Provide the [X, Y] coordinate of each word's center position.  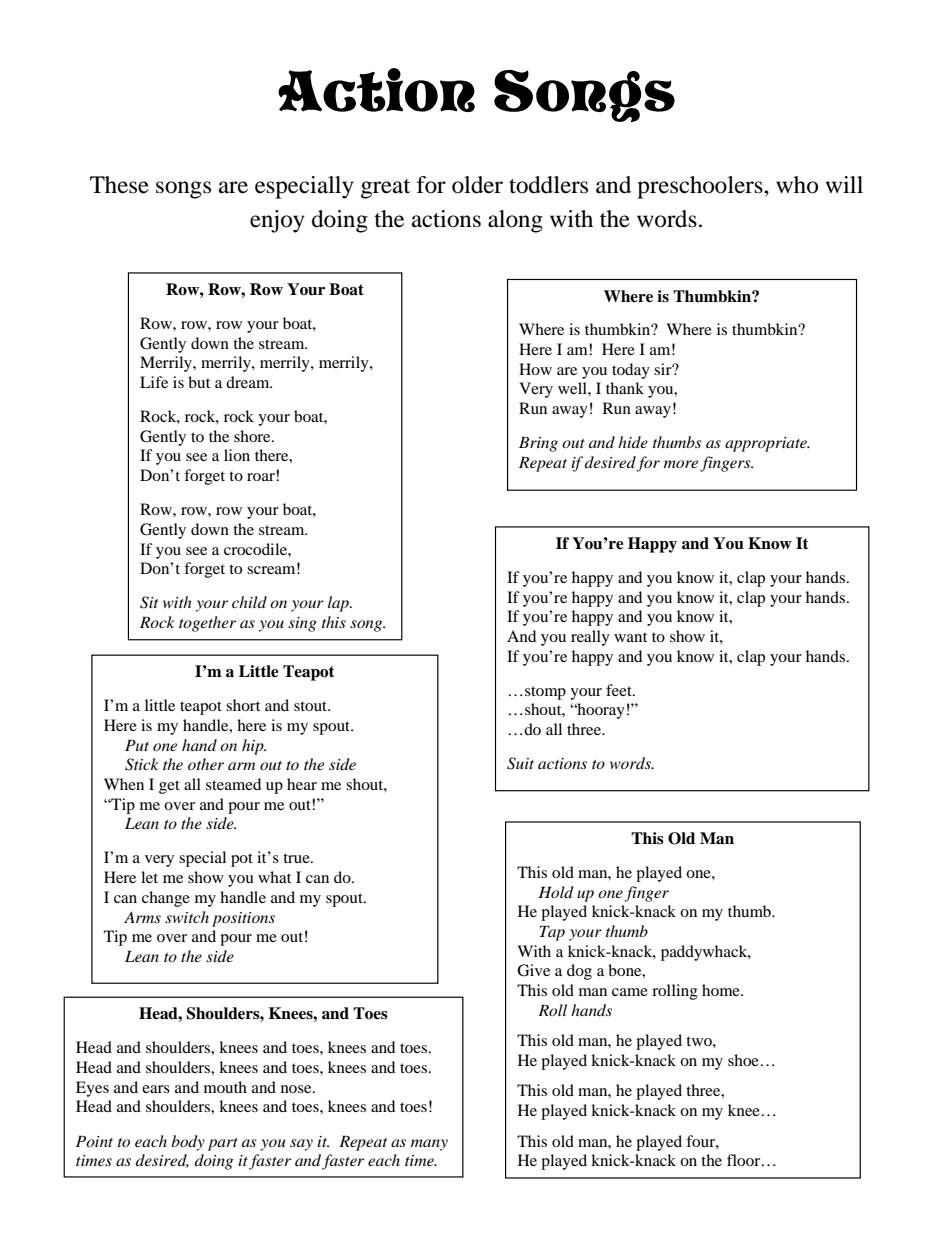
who [797, 185]
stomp [545, 693]
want [630, 637]
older [477, 185]
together [207, 624]
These [119, 185]
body [188, 1143]
